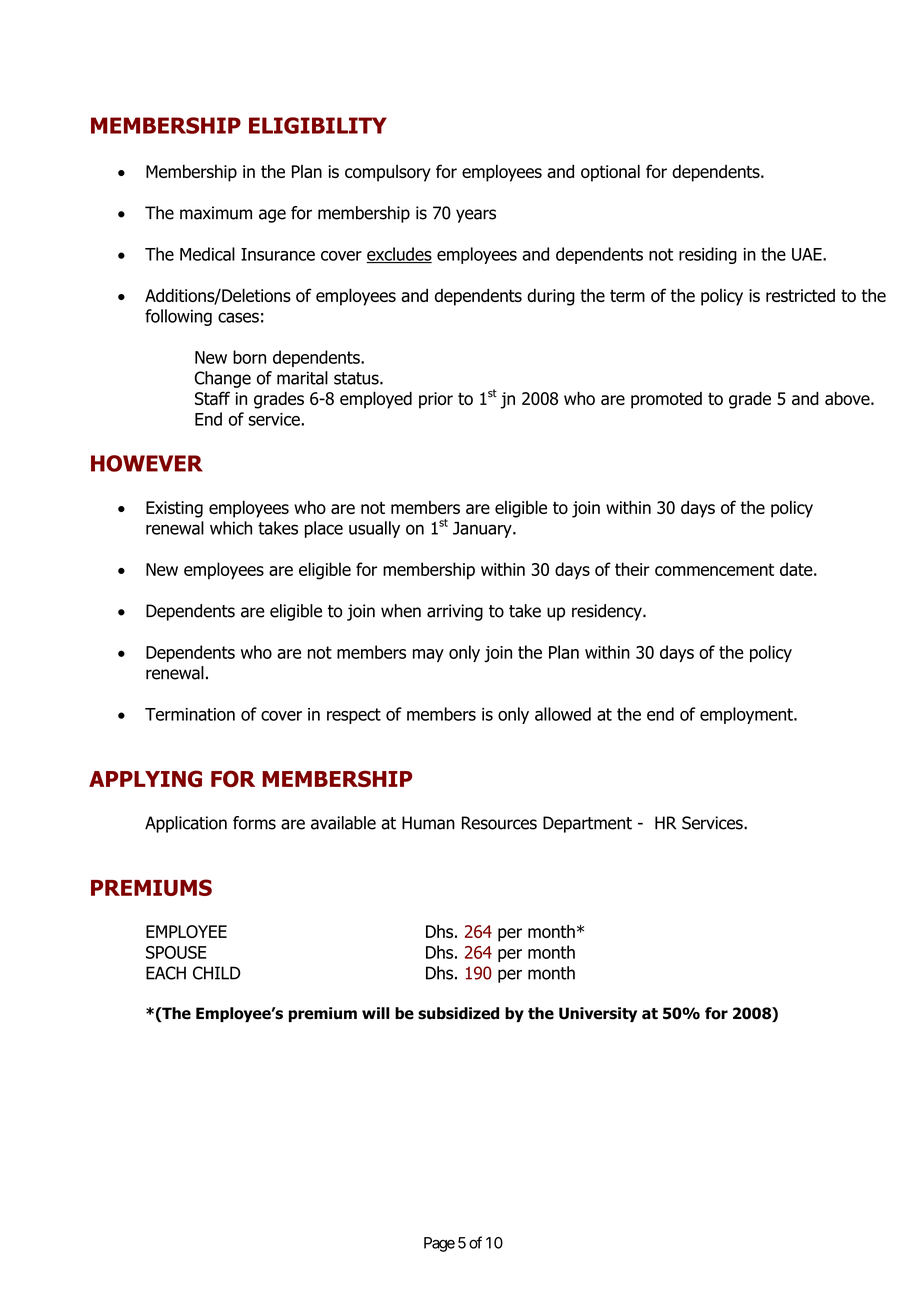 The image size is (924, 1308). Describe the element at coordinates (747, 715) in the image. I see `employment` at that location.
